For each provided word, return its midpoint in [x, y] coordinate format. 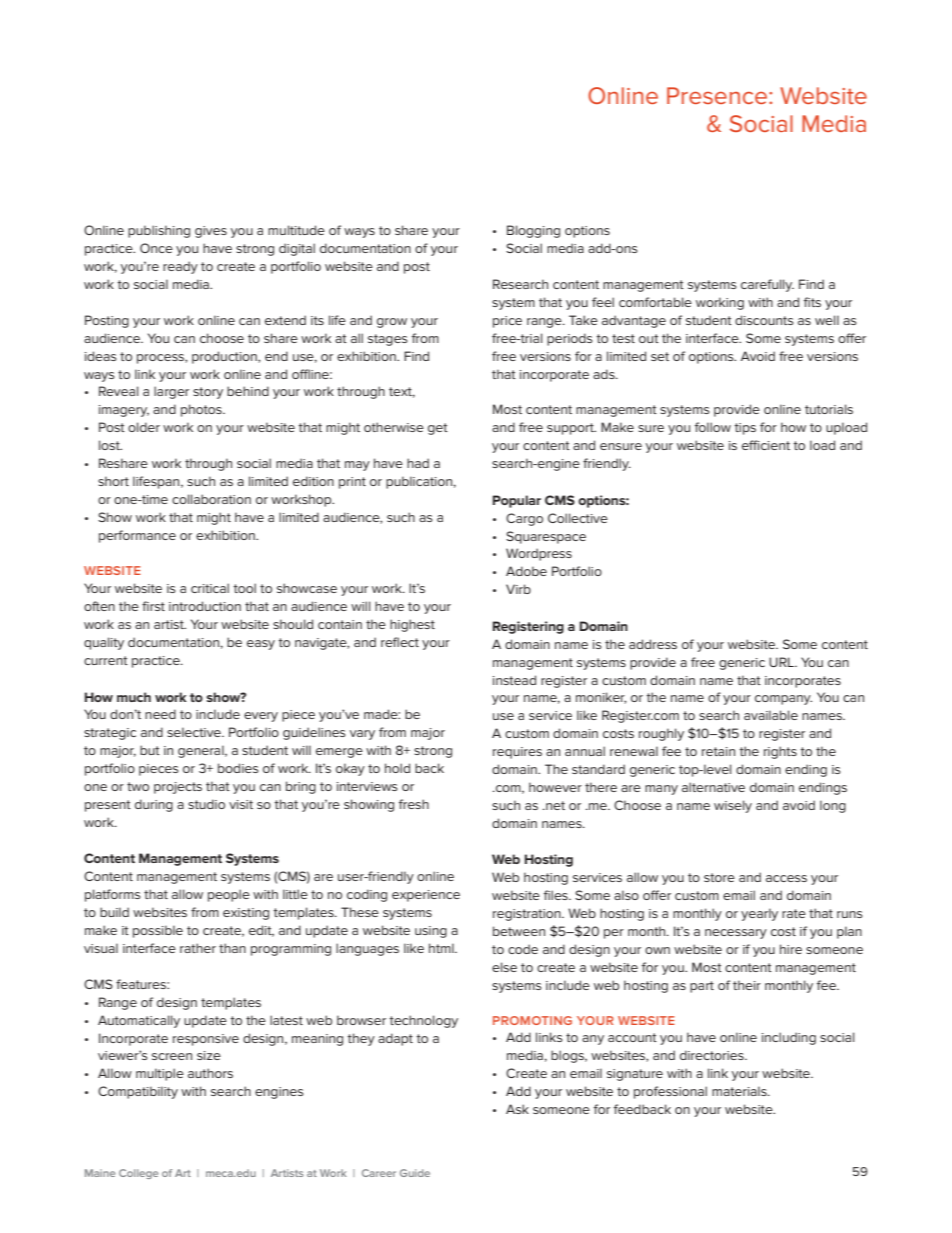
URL [782, 662]
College [138, 1174]
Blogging [533, 231]
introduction [205, 606]
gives [211, 232]
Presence [717, 95]
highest [412, 625]
